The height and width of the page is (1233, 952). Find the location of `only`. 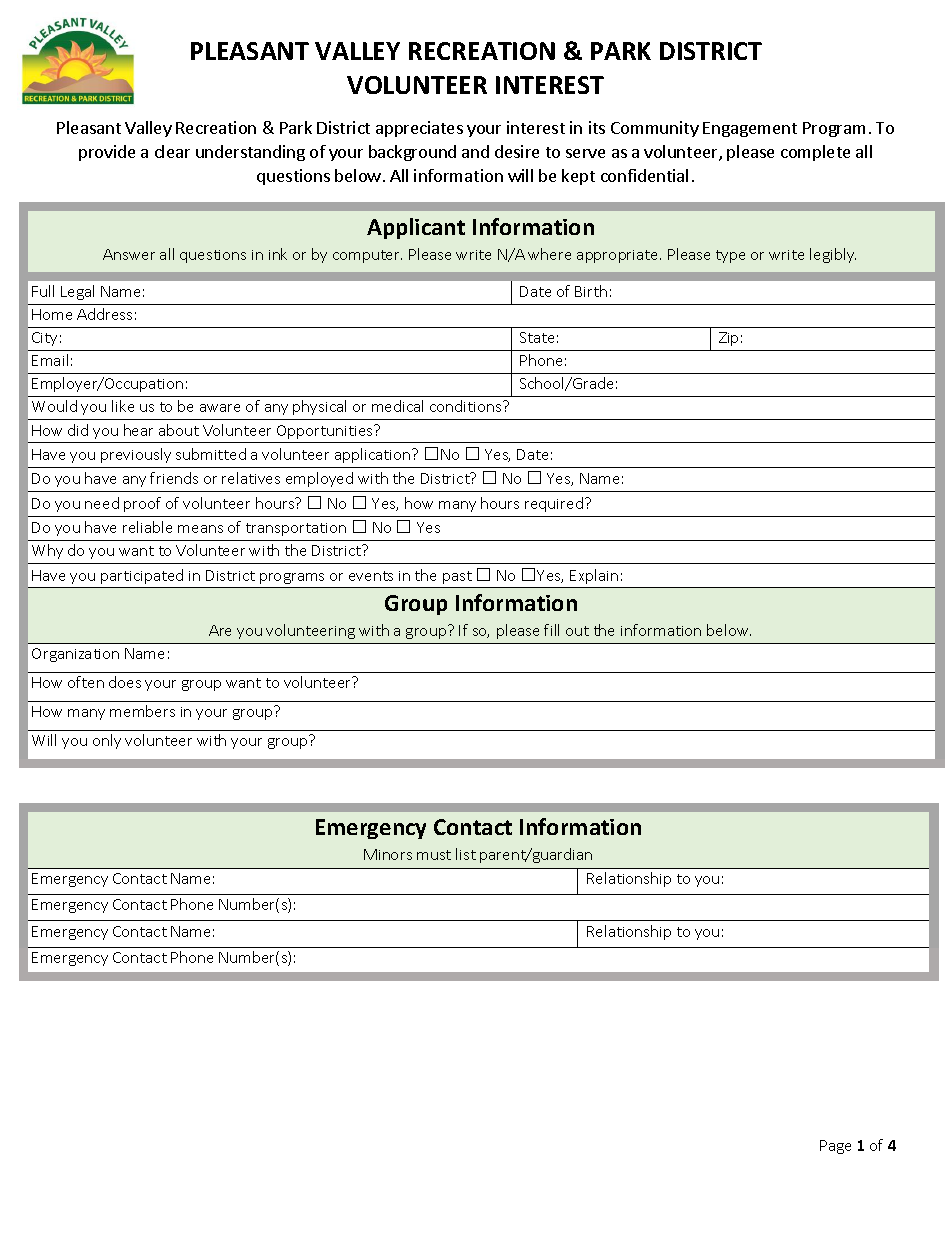

only is located at coordinates (107, 741).
